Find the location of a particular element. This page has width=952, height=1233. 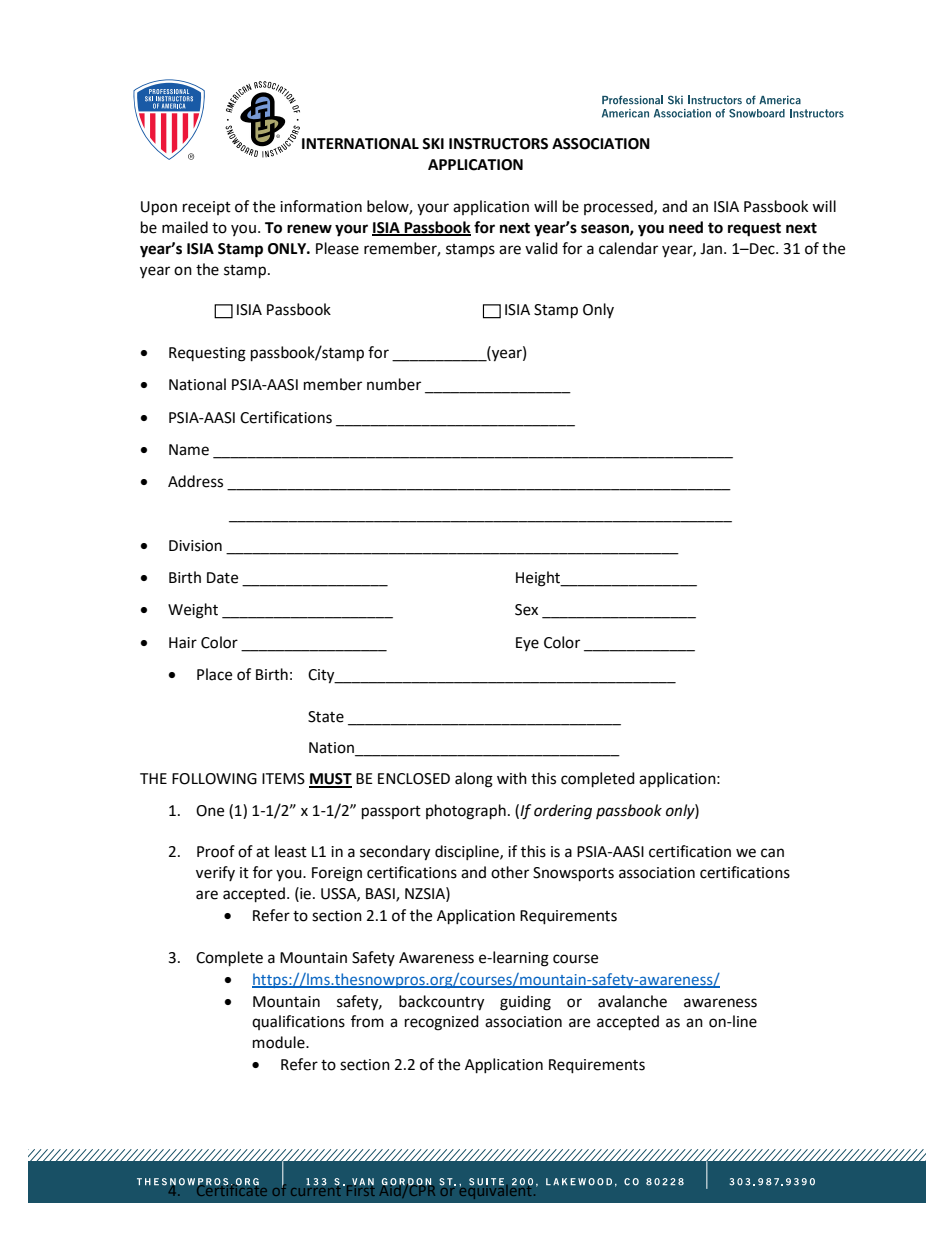

verify is located at coordinates (215, 873).
